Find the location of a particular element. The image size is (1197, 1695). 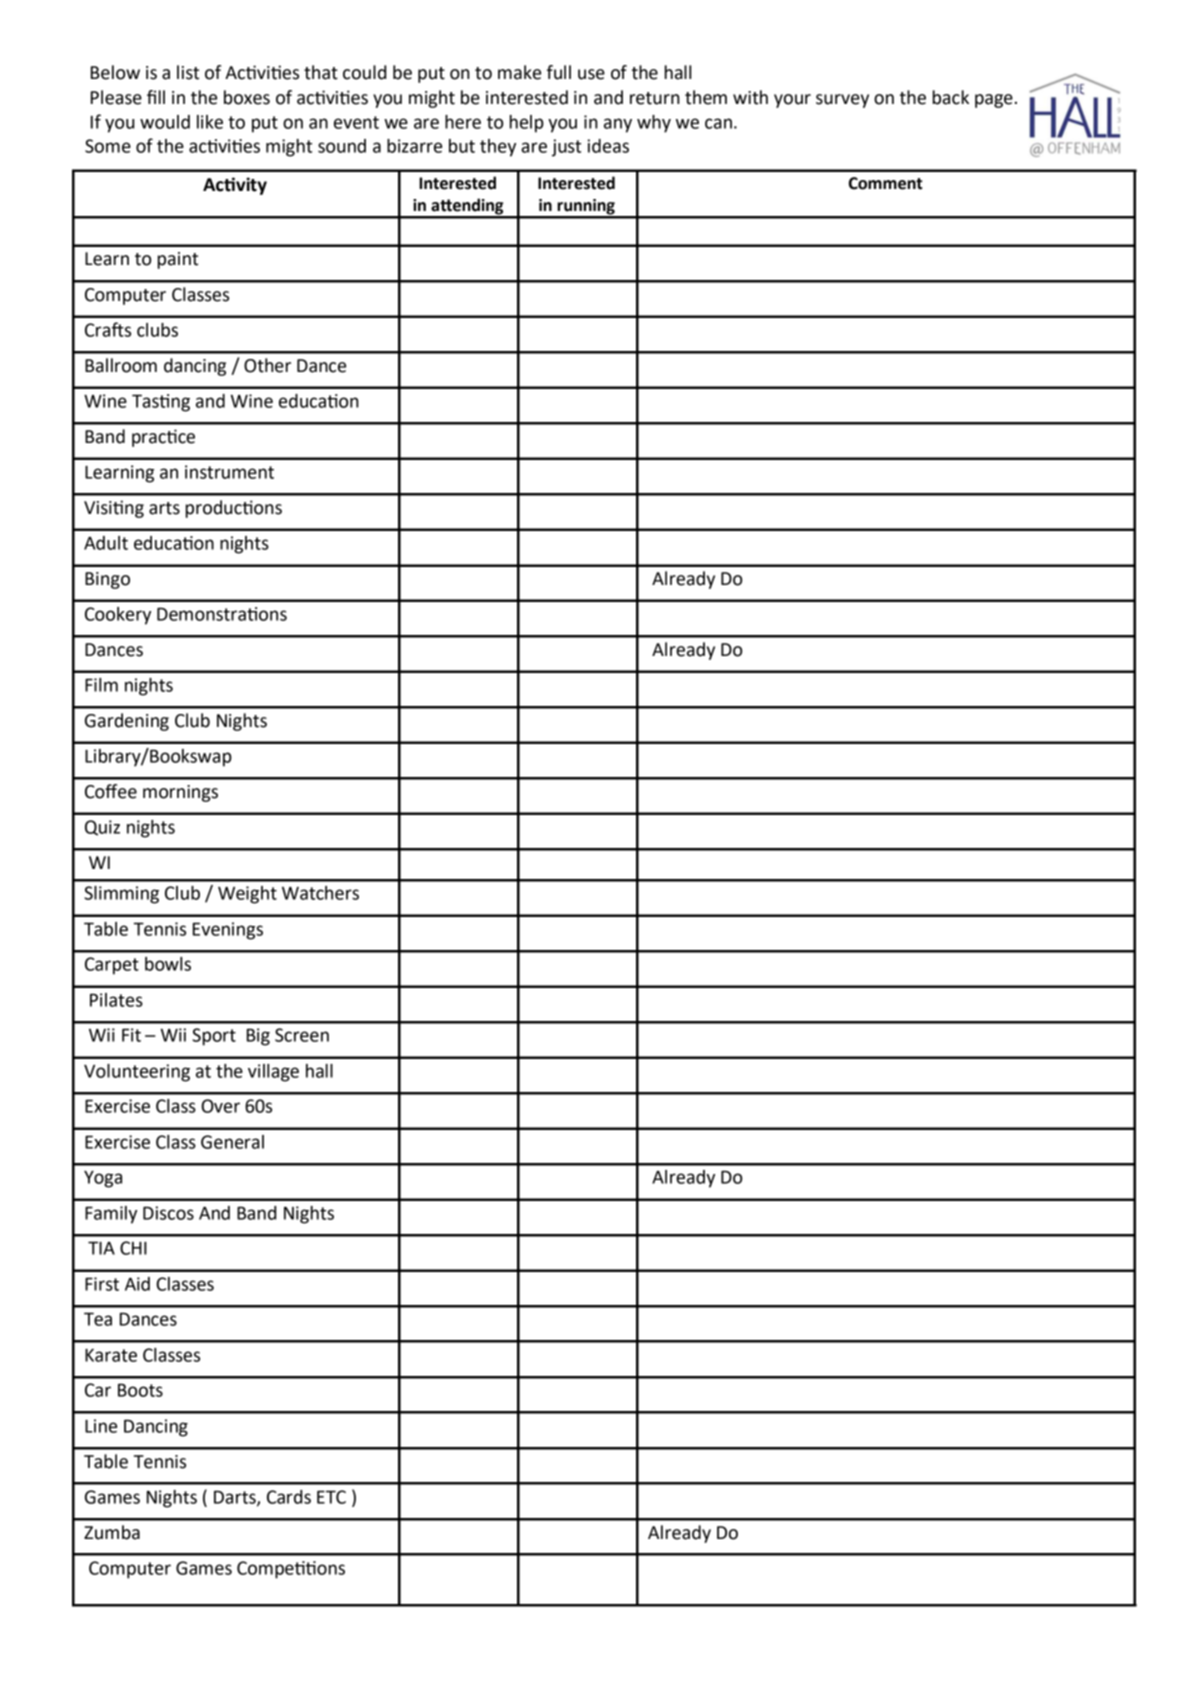

Watchers is located at coordinates (320, 893).
